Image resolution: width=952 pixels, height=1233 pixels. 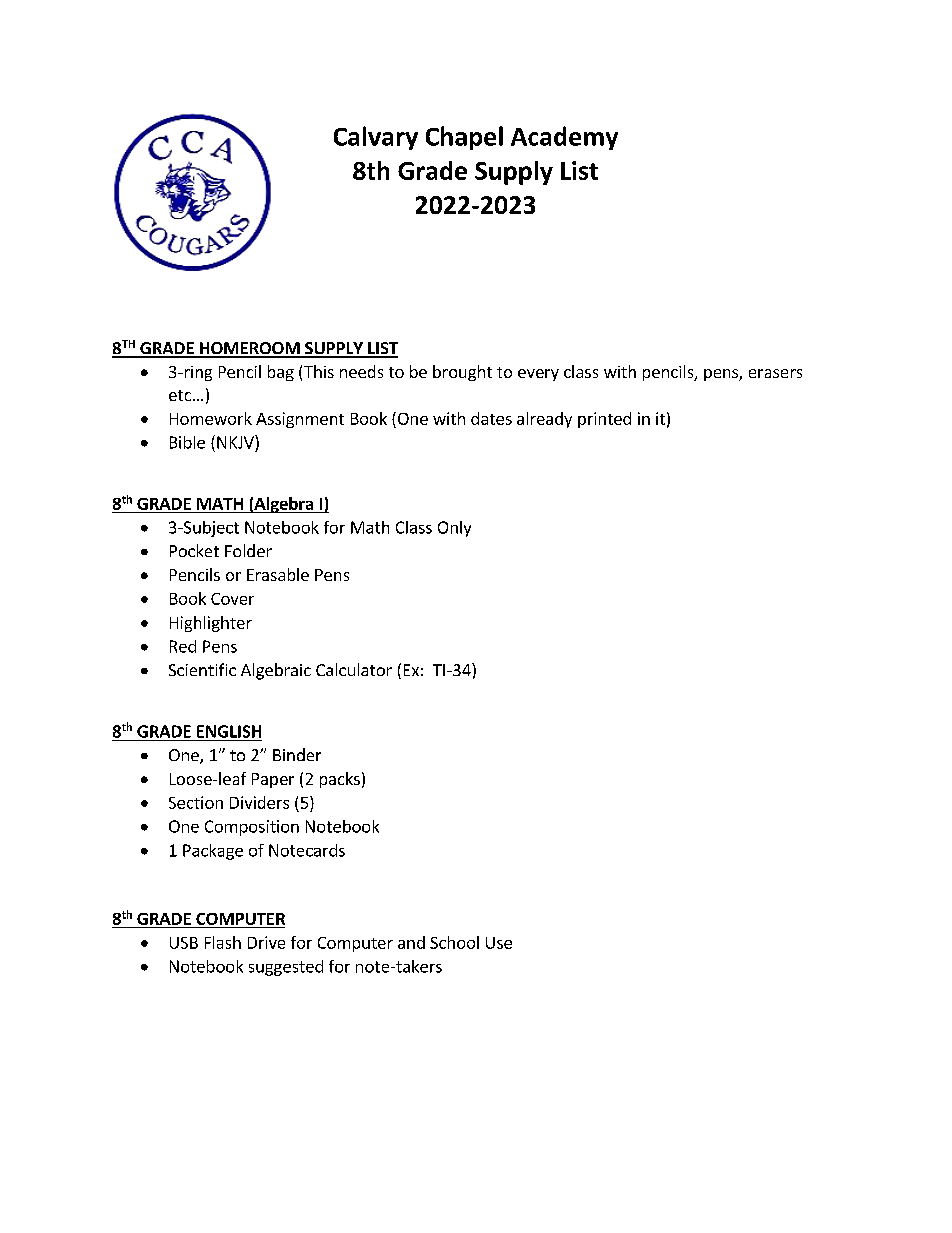 I want to click on Academy, so click(x=564, y=138).
